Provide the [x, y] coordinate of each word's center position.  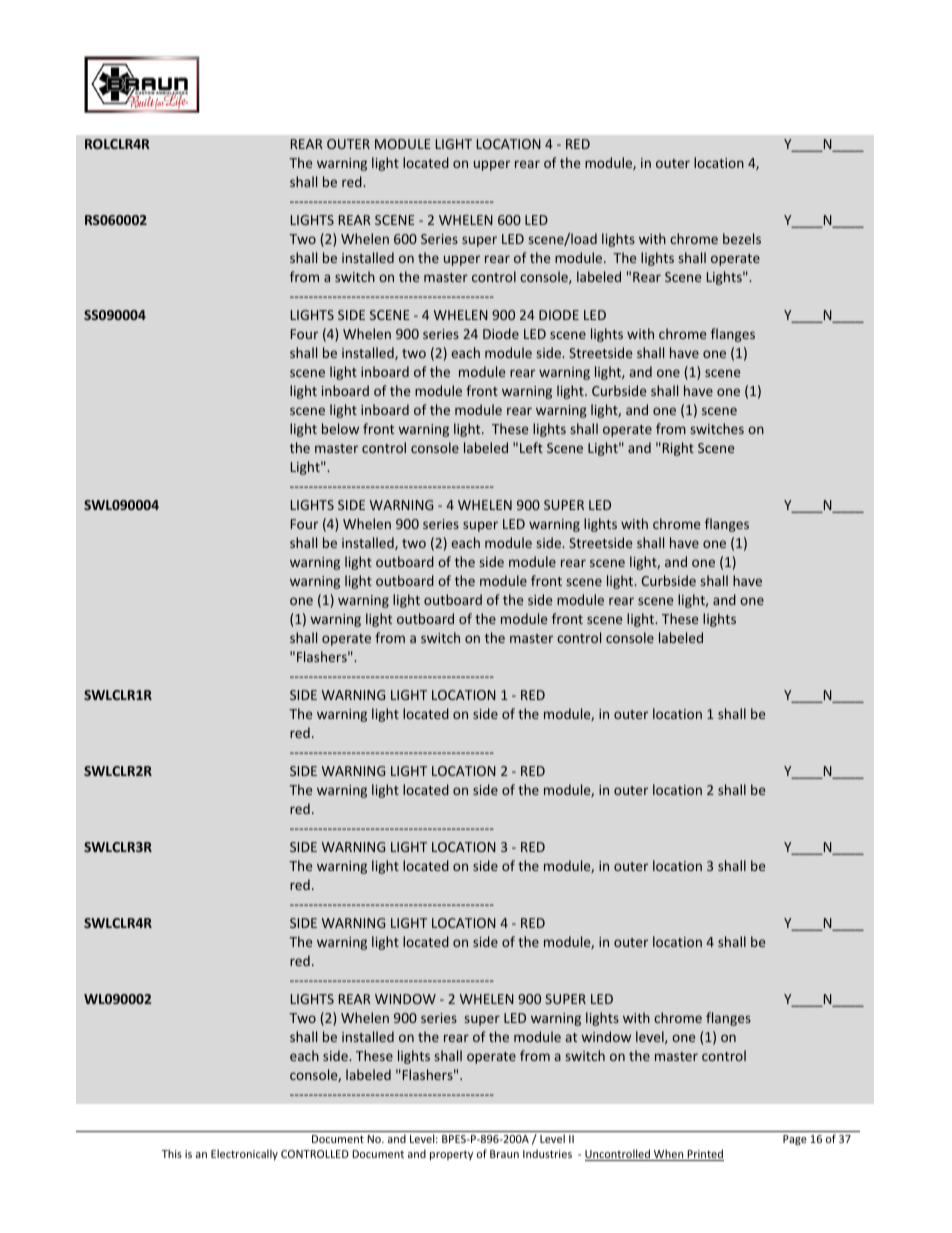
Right [677, 449]
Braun [504, 1154]
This [172, 1153]
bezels [742, 238]
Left [531, 447]
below [340, 428]
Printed [704, 1155]
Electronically [244, 1154]
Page [795, 1140]
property [451, 1155]
